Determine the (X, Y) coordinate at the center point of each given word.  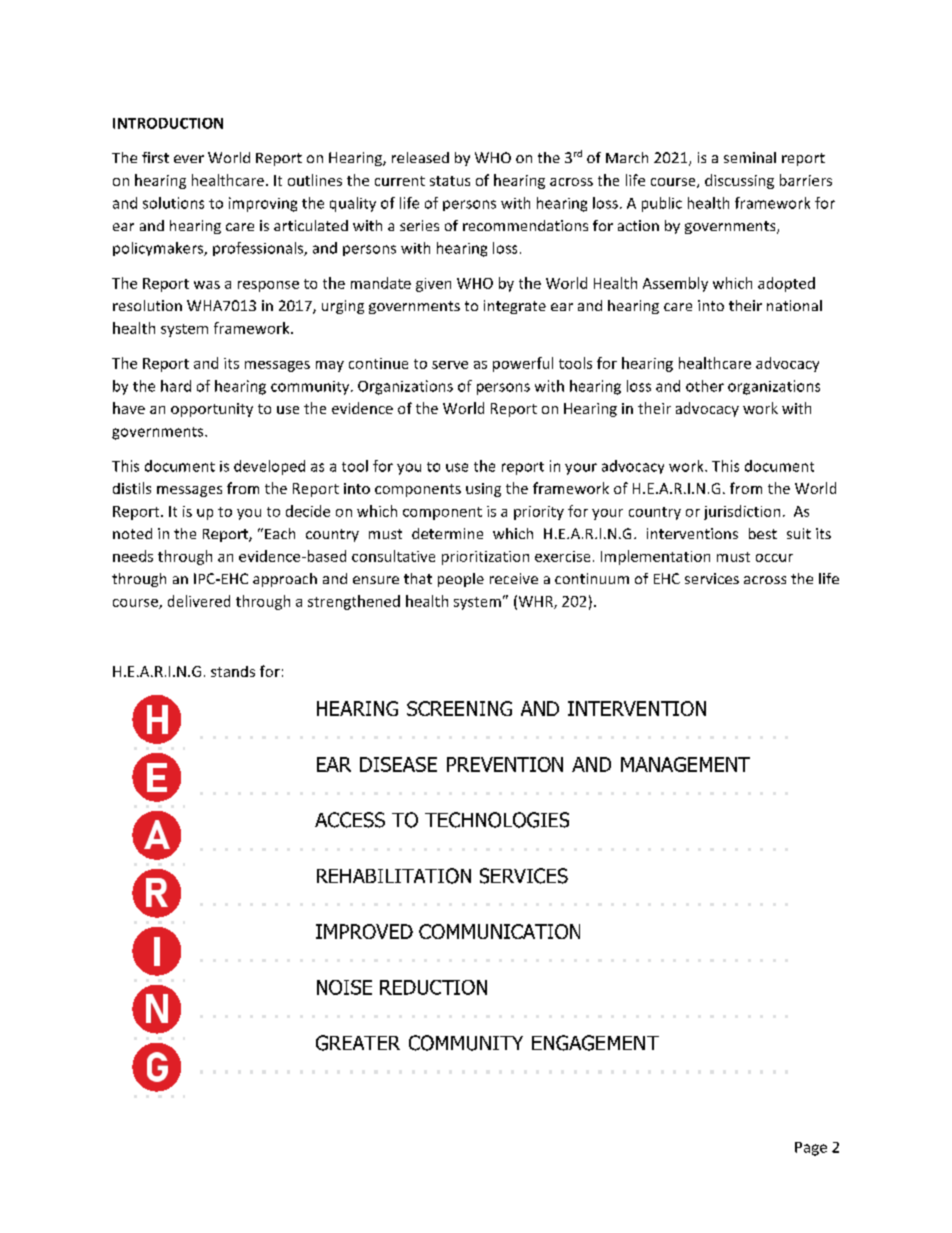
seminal (750, 157)
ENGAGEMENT (595, 1043)
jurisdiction (742, 512)
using (483, 490)
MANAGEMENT (685, 764)
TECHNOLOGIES (497, 820)
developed (269, 467)
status (450, 181)
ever (189, 159)
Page (811, 1149)
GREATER (358, 1043)
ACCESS (350, 820)
